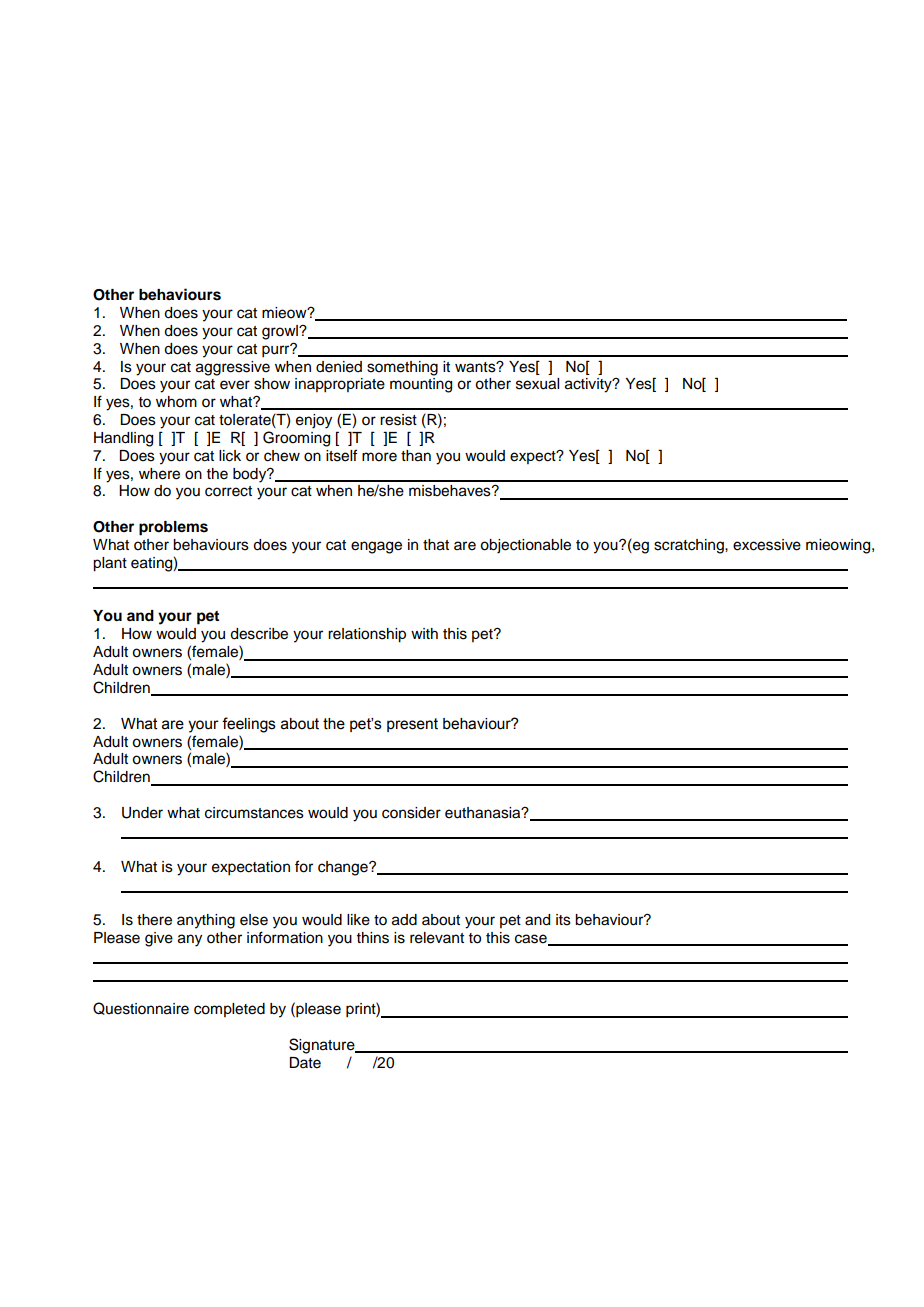 This page has height=1307, width=924. I want to click on relevant, so click(437, 938).
